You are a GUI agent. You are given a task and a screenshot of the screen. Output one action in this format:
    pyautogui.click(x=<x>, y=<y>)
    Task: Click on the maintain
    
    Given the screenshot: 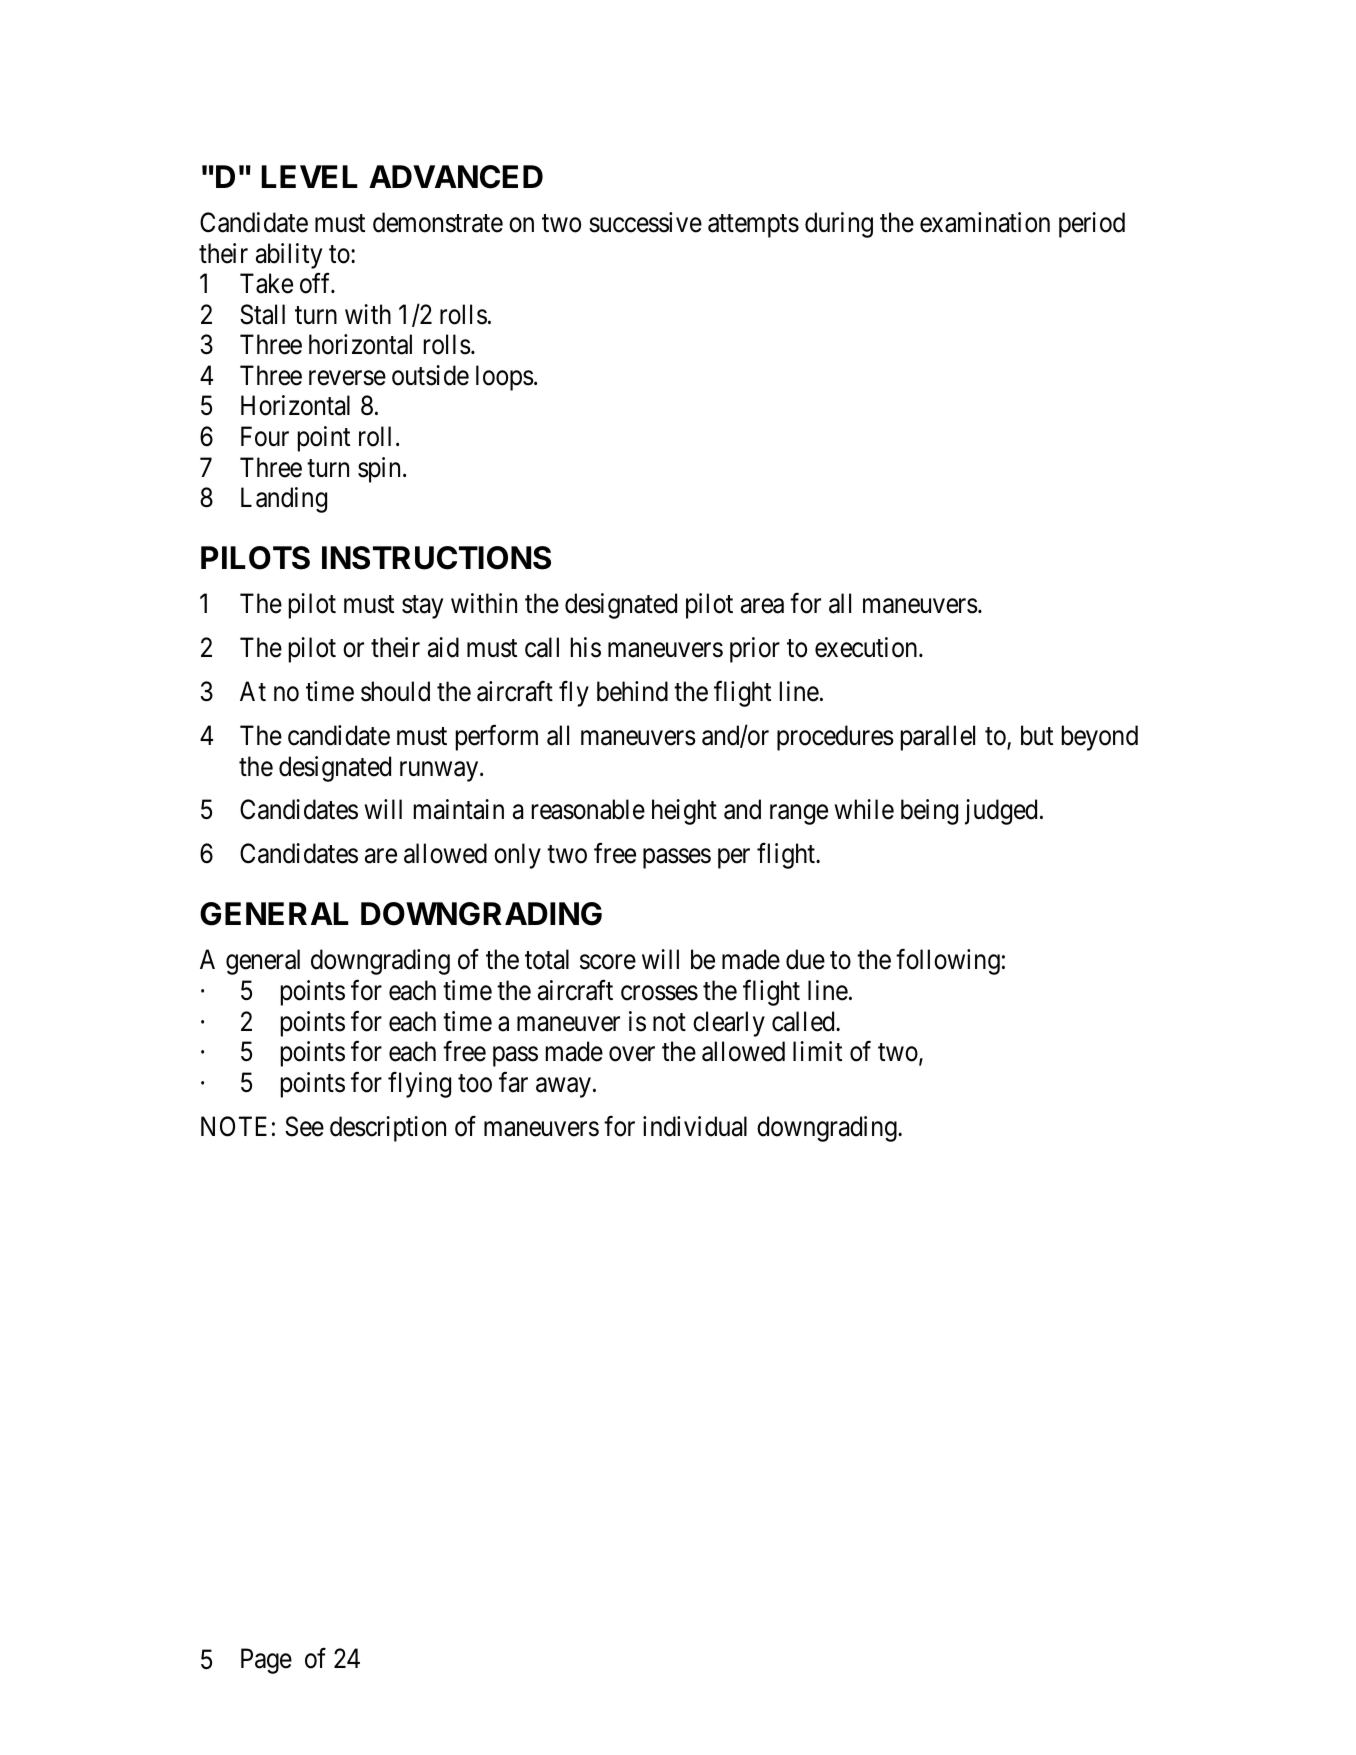 What is the action you would take?
    pyautogui.click(x=459, y=809)
